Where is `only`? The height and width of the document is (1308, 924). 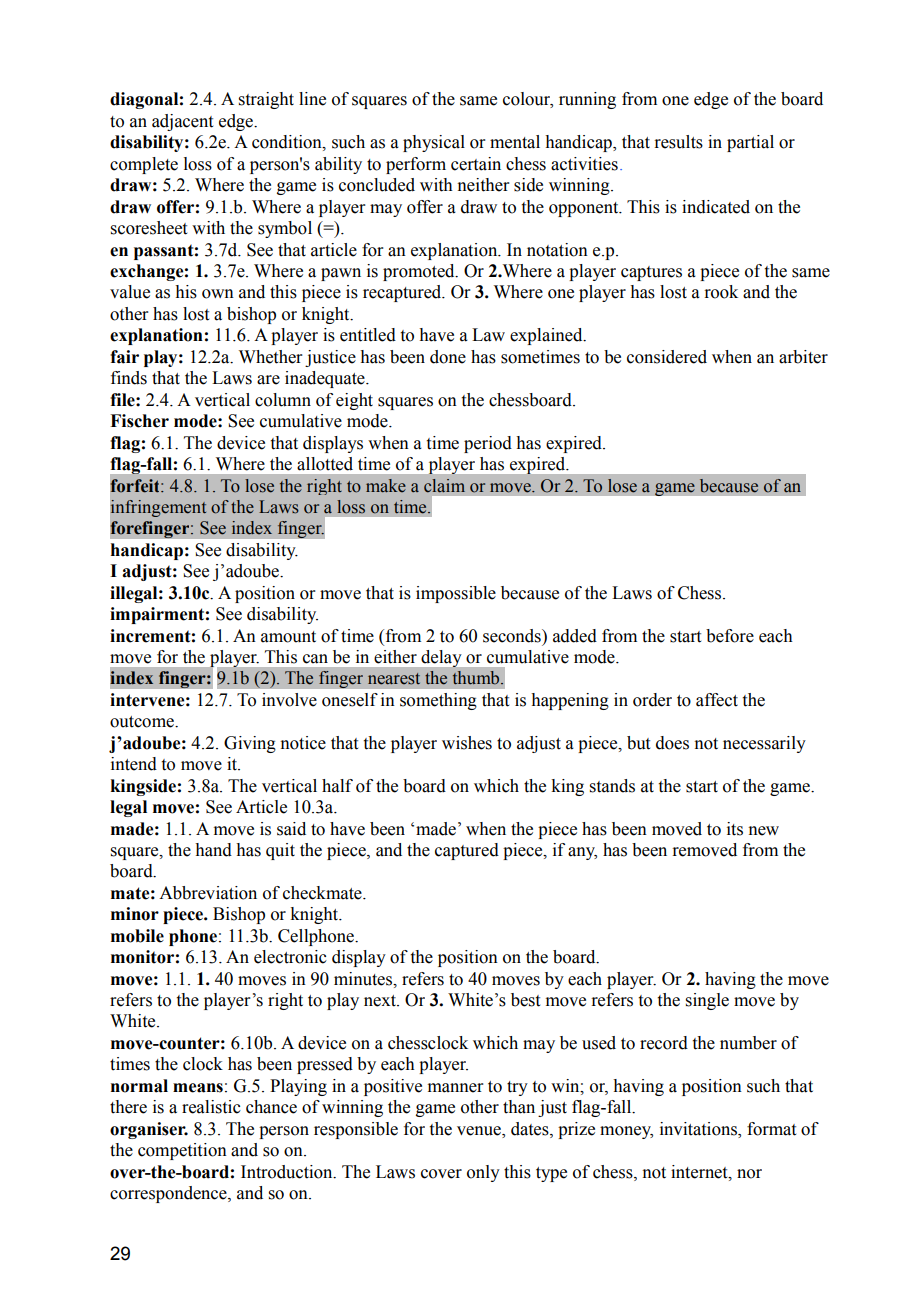 only is located at coordinates (483, 1173).
